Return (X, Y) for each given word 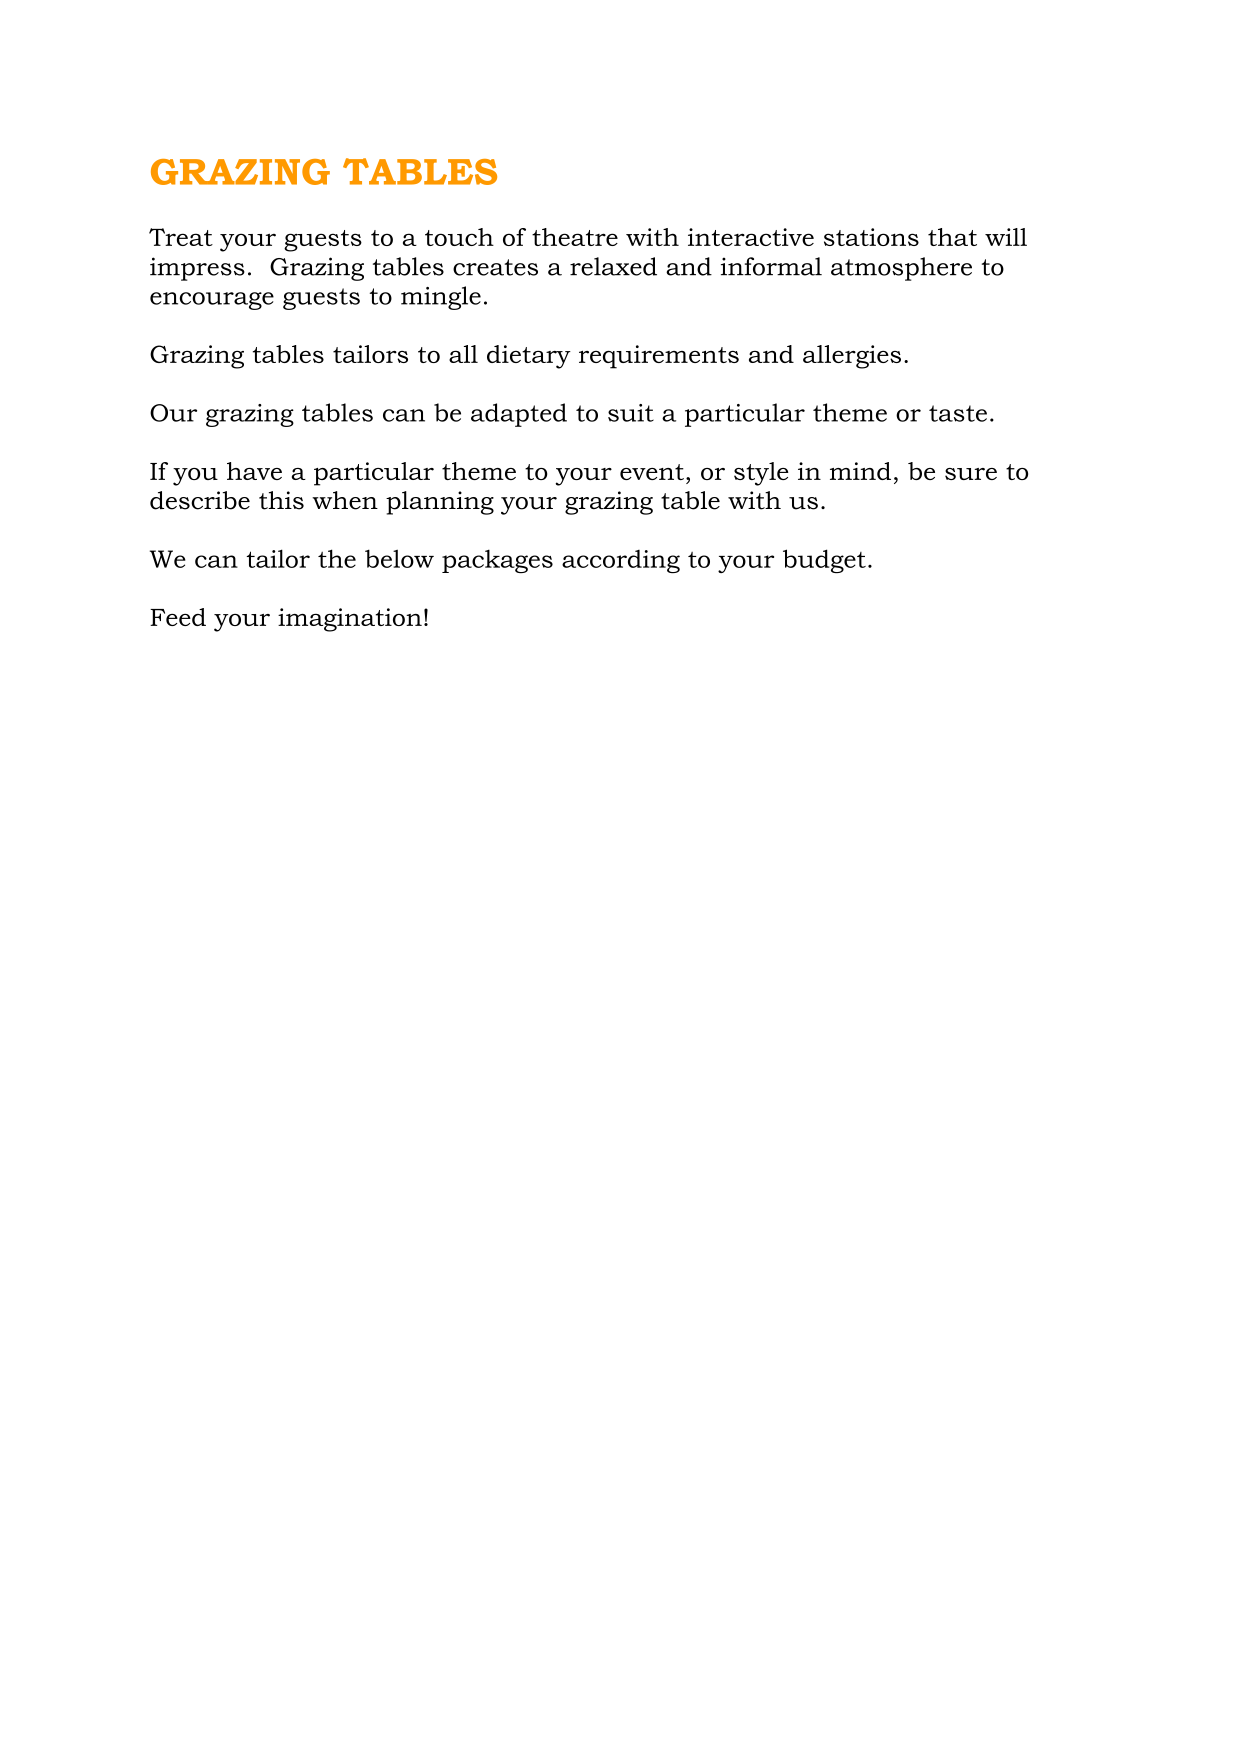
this (281, 500)
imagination (350, 620)
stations (871, 237)
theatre (575, 237)
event (652, 472)
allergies (852, 357)
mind (860, 471)
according (621, 561)
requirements (659, 357)
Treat (181, 237)
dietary (529, 357)
